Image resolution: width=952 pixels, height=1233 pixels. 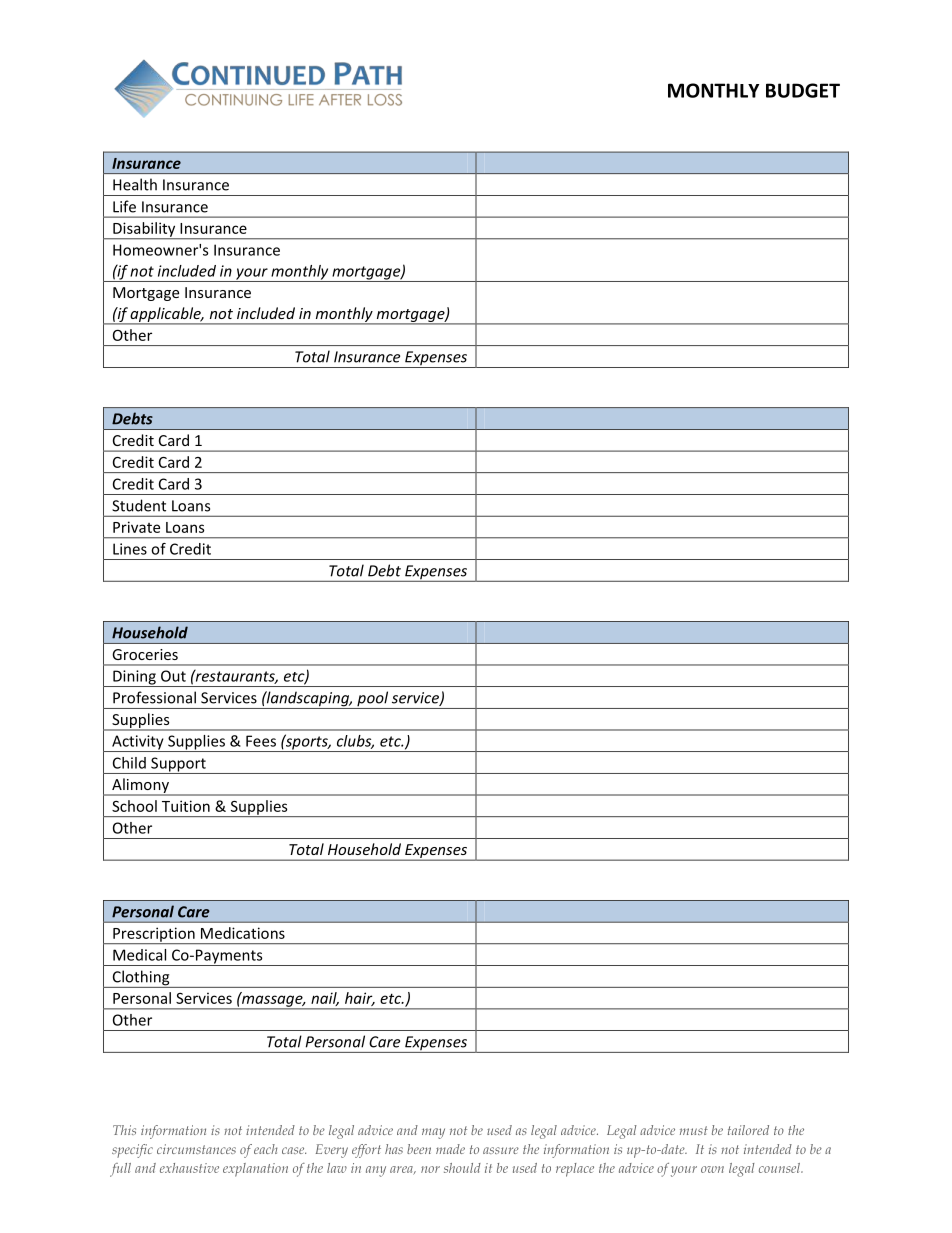 I want to click on Health, so click(x=135, y=184).
